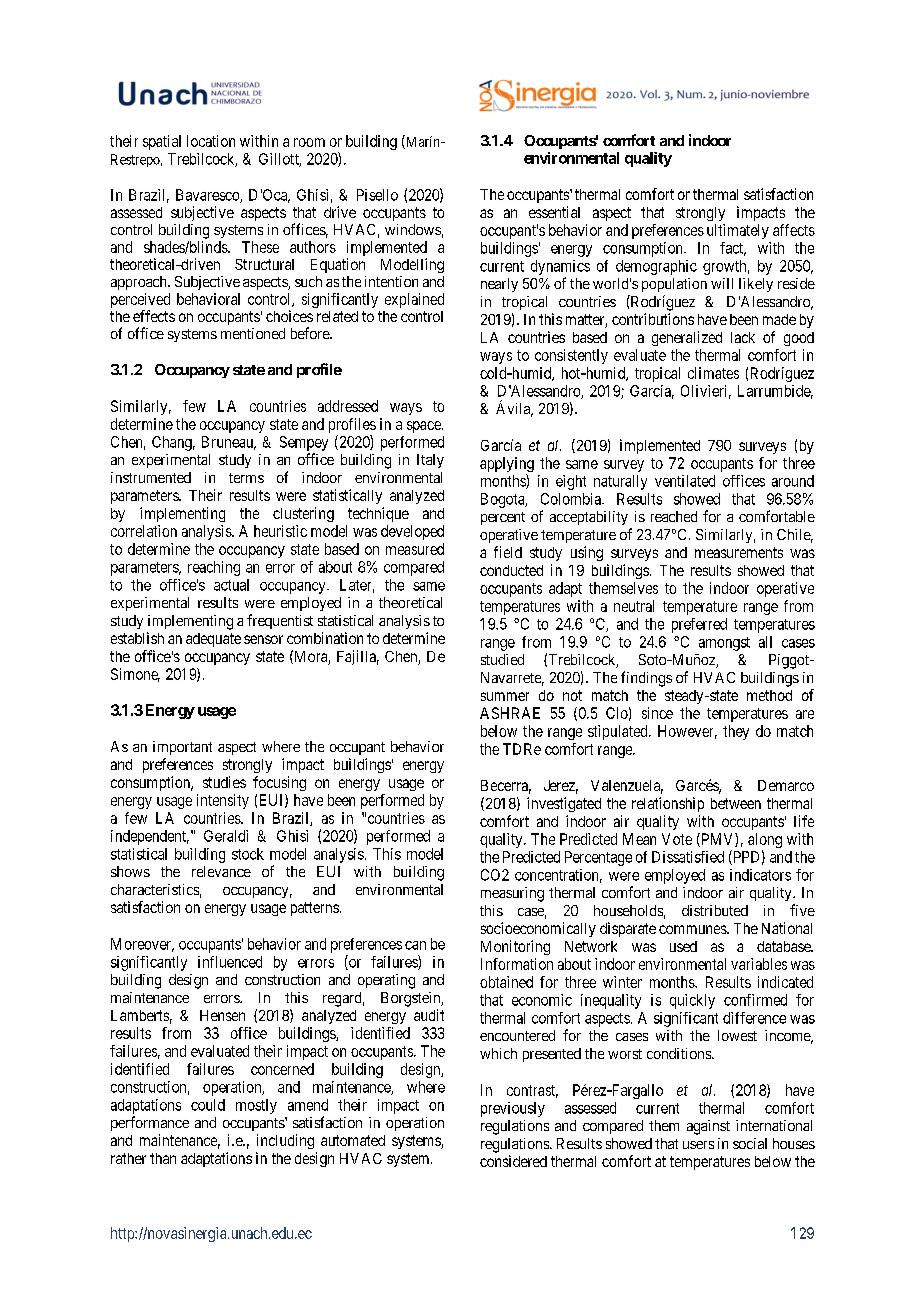 The image size is (924, 1308). Describe the element at coordinates (715, 910) in the image. I see `distributed` at that location.
